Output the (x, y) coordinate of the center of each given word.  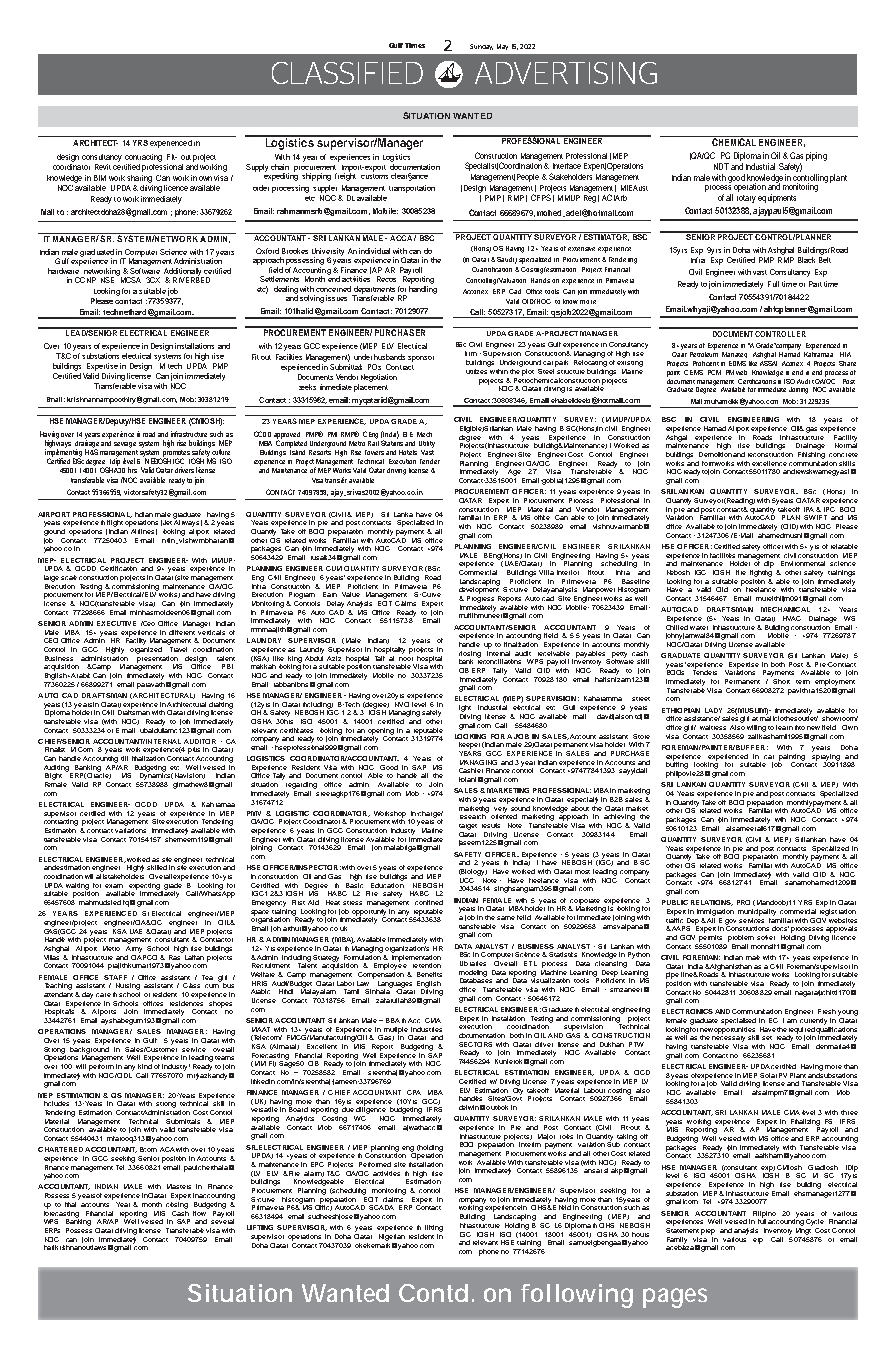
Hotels (408, 452)
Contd (433, 1293)
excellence (769, 463)
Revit (103, 167)
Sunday (481, 47)
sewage (125, 445)
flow (201, 1212)
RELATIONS (712, 903)
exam (114, 886)
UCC (467, 880)
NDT (721, 166)
